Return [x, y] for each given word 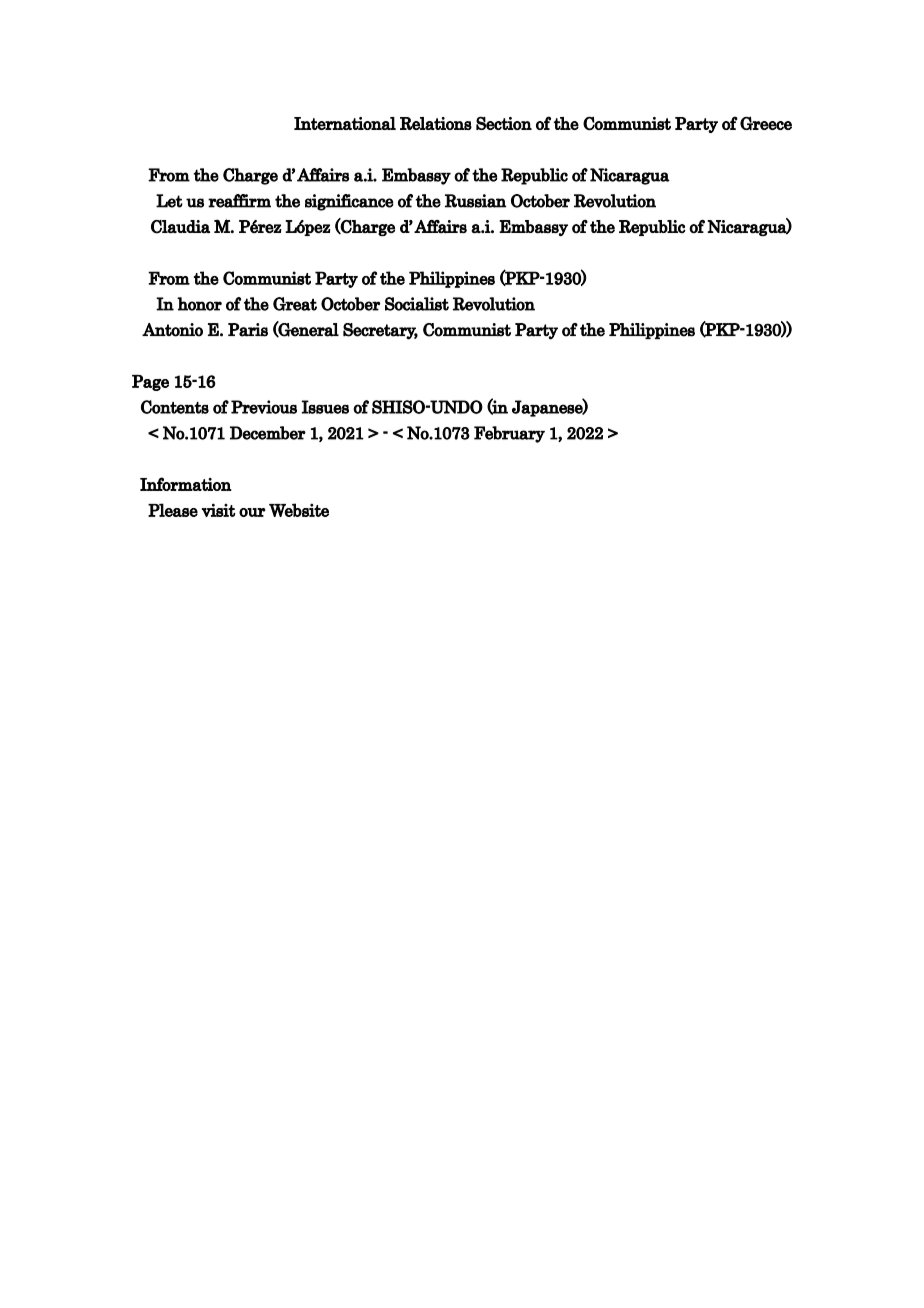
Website [299, 510]
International [345, 123]
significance [349, 202]
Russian [475, 201]
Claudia [180, 227]
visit [219, 510]
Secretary [380, 331]
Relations [436, 123]
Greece [766, 123]
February [509, 434]
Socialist [417, 304]
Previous [264, 407]
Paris [248, 330]
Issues [325, 407]
